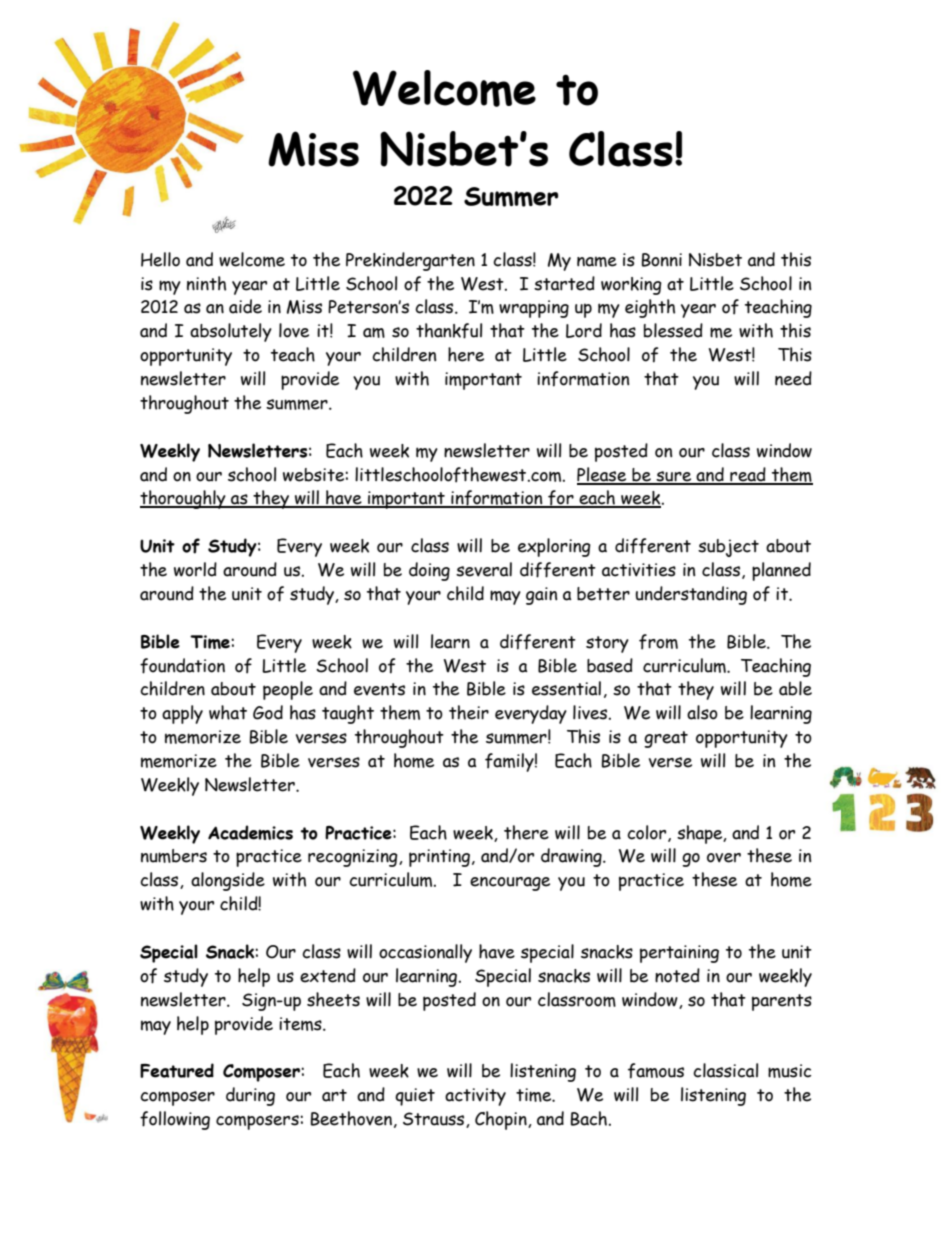 Image resolution: width=952 pixels, height=1233 pixels. I want to click on alongside, so click(228, 881).
